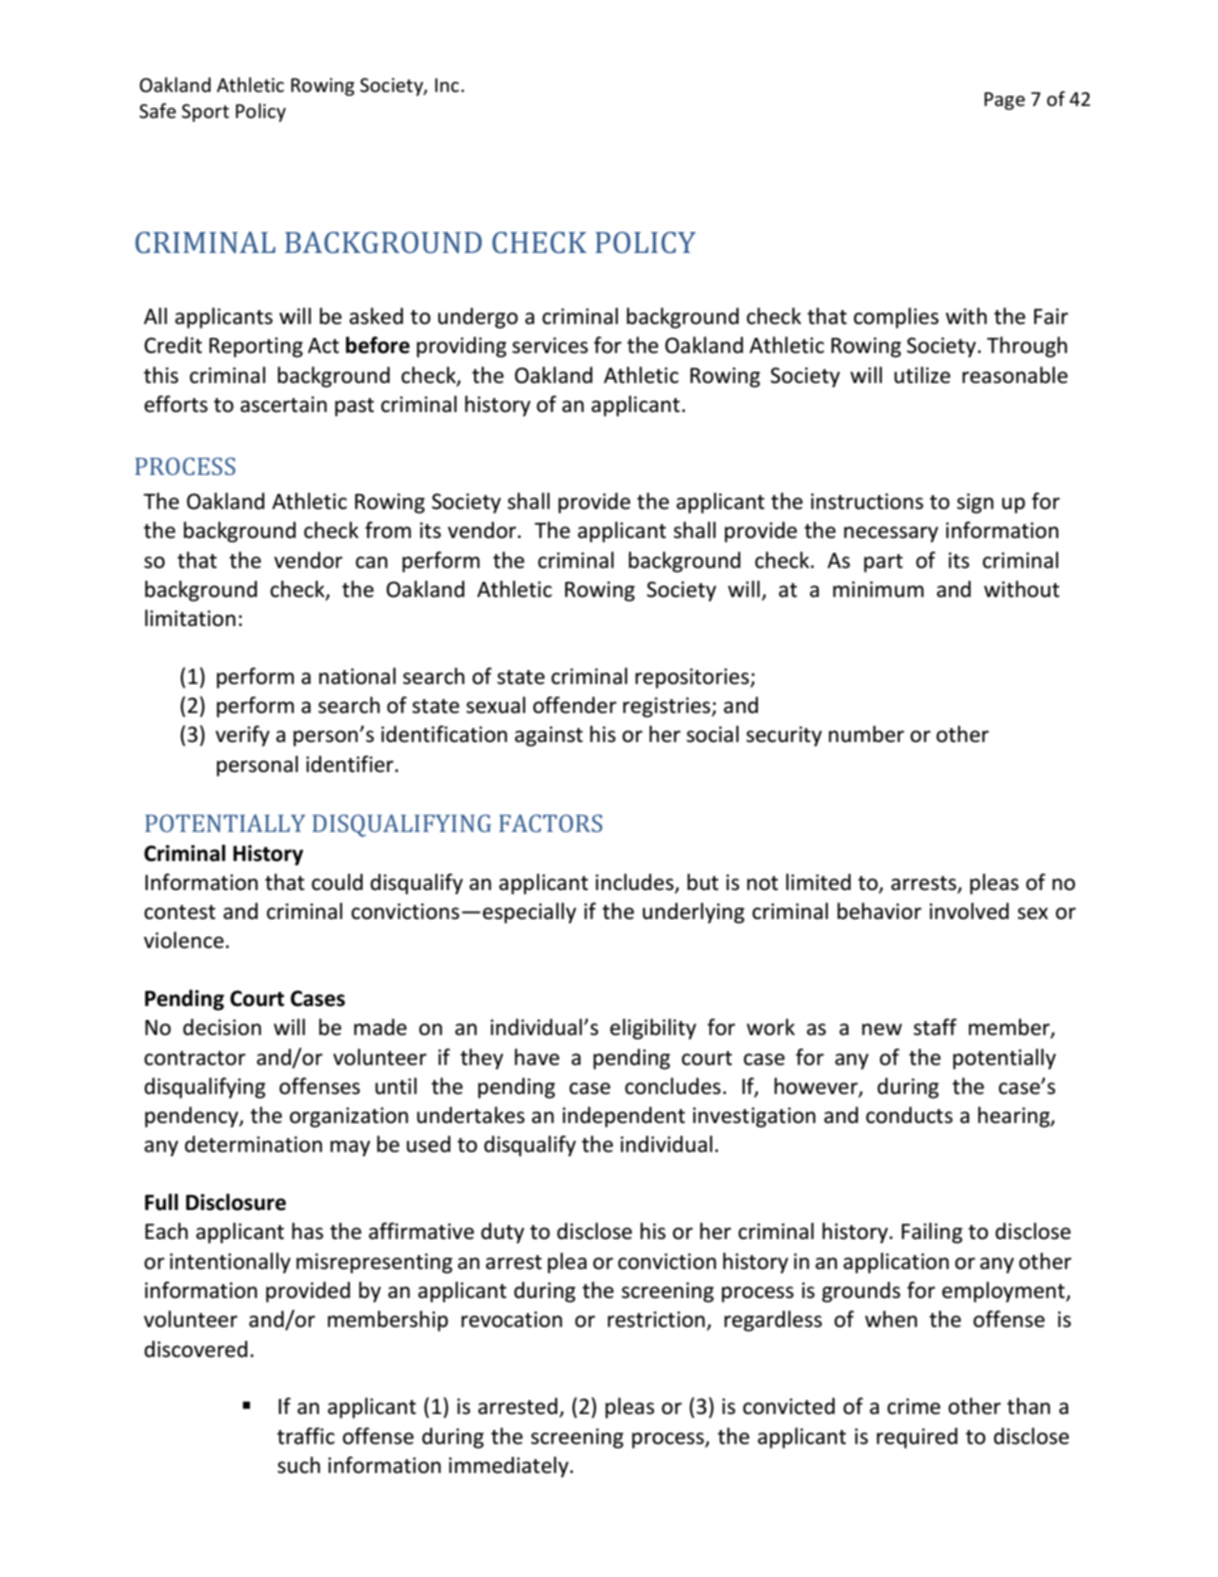 Image resolution: width=1218 pixels, height=1577 pixels. What do you see at coordinates (306, 1436) in the document?
I see `traffic` at bounding box center [306, 1436].
